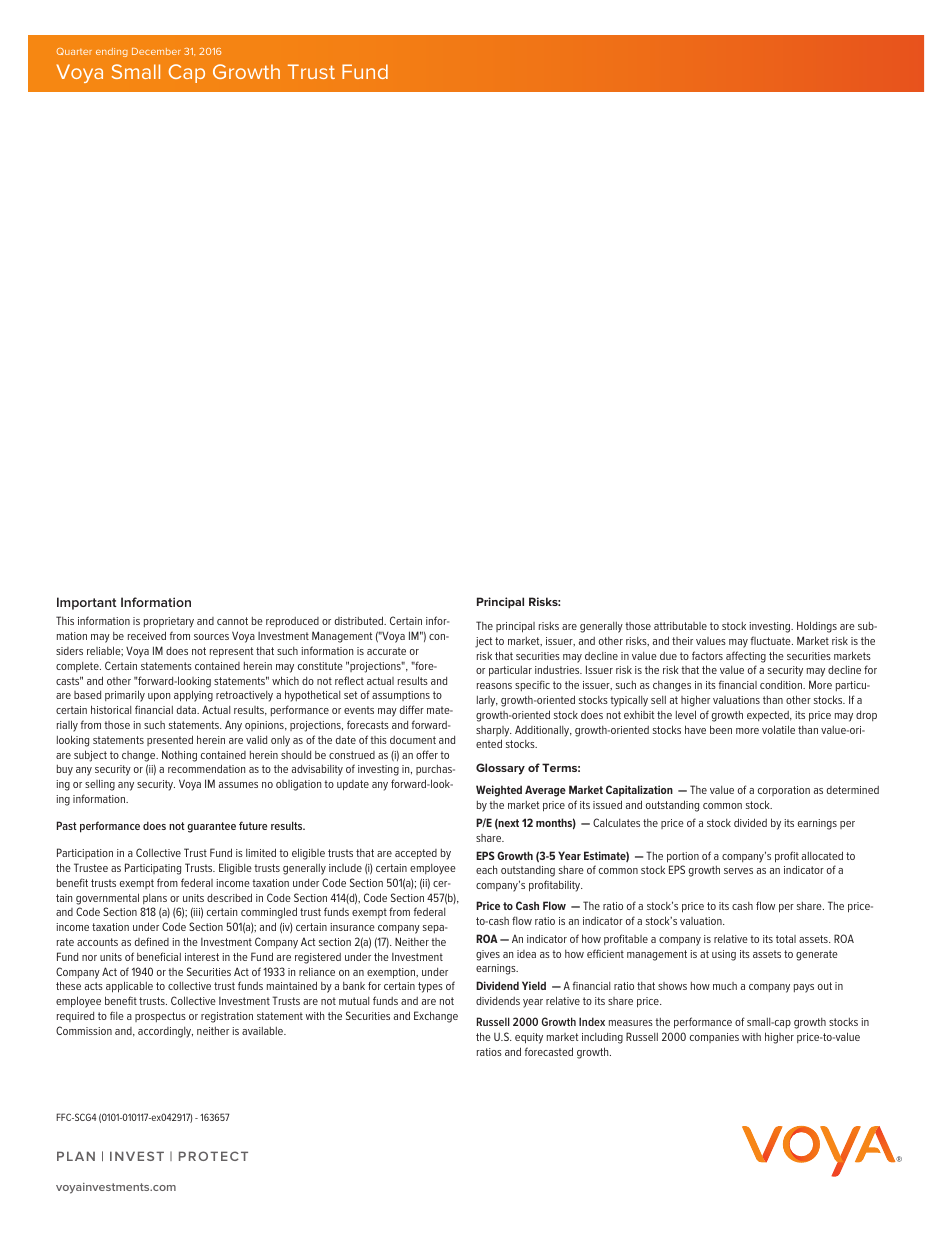  I want to click on Important, so click(87, 603).
